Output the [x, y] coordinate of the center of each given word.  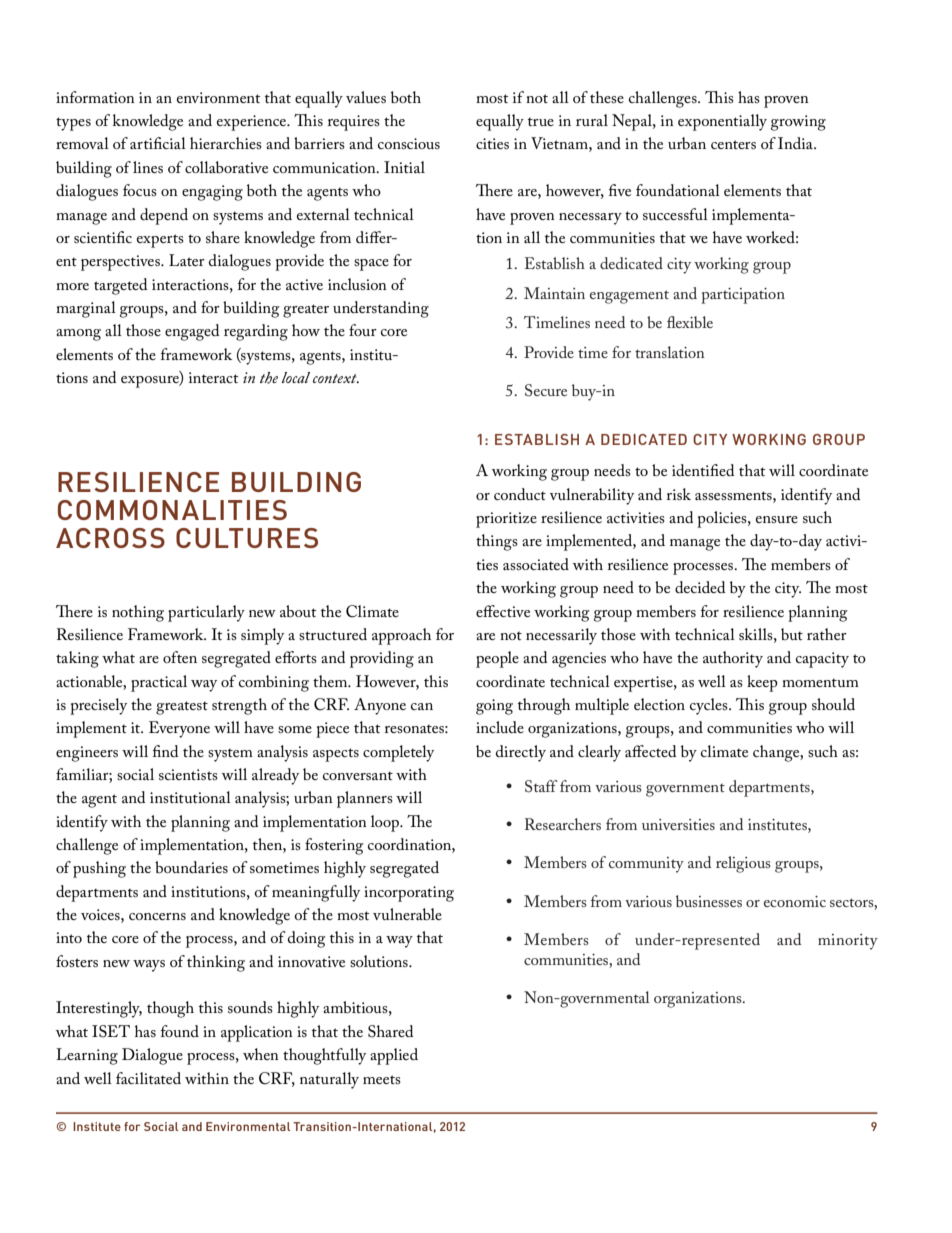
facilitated [148, 1078]
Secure [546, 390]
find [165, 751]
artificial [158, 143]
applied [394, 1056]
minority [848, 942]
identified [703, 470]
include [500, 727]
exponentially [722, 122]
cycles [710, 706]
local [296, 377]
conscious [409, 143]
